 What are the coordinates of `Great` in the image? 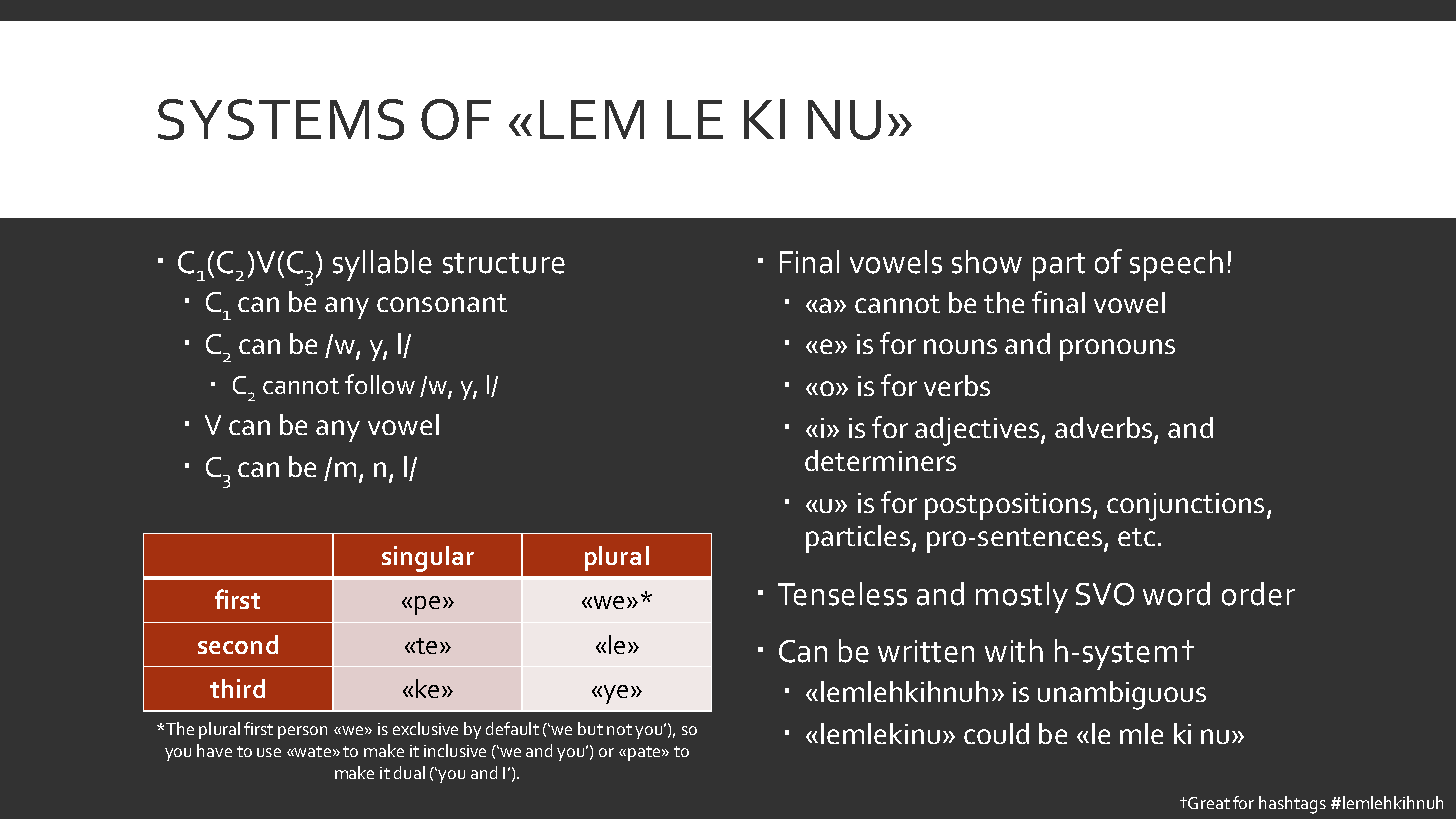 It's located at (1208, 803).
